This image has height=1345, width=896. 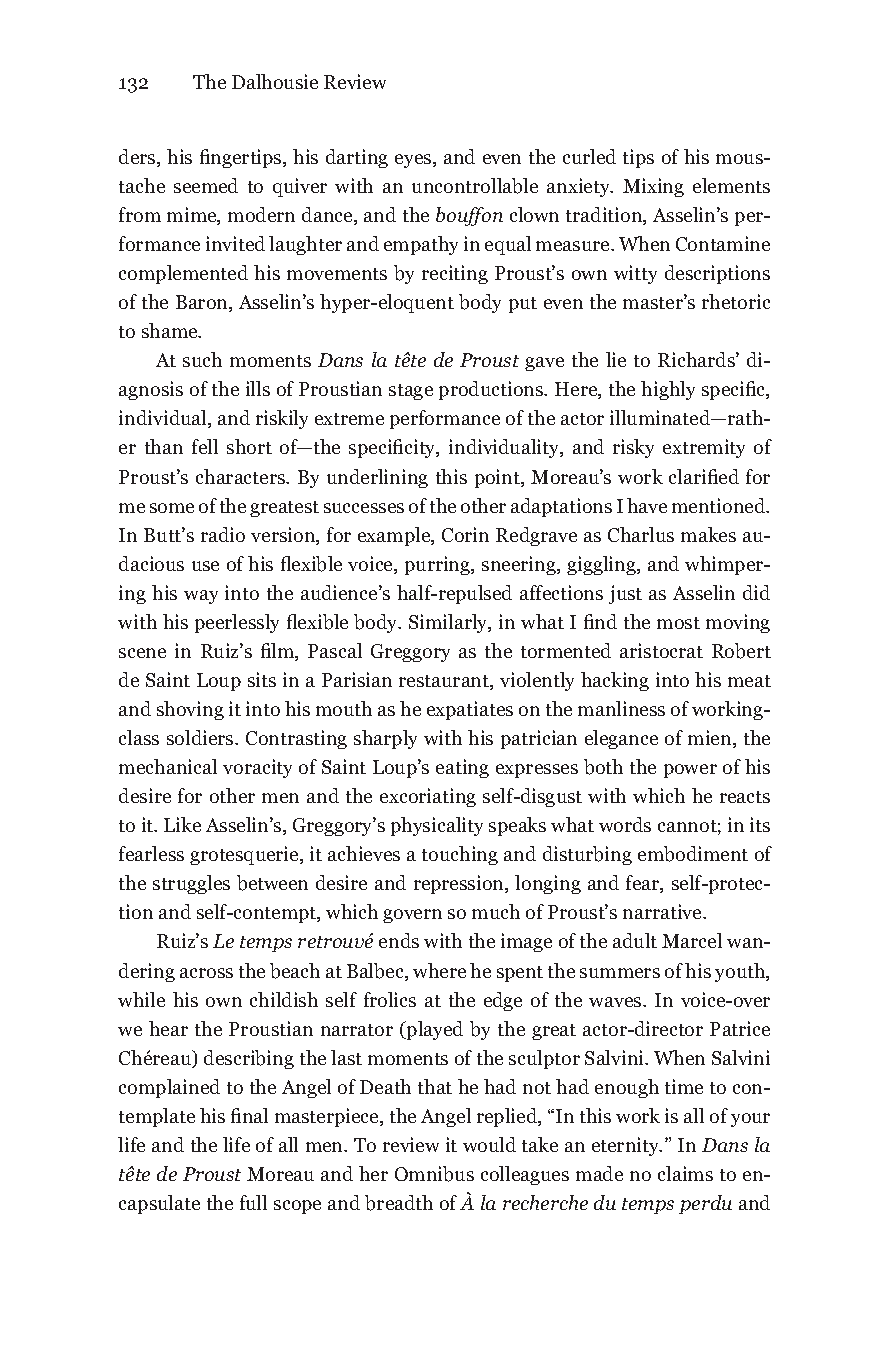 What do you see at coordinates (223, 534) in the image?
I see `radio` at bounding box center [223, 534].
